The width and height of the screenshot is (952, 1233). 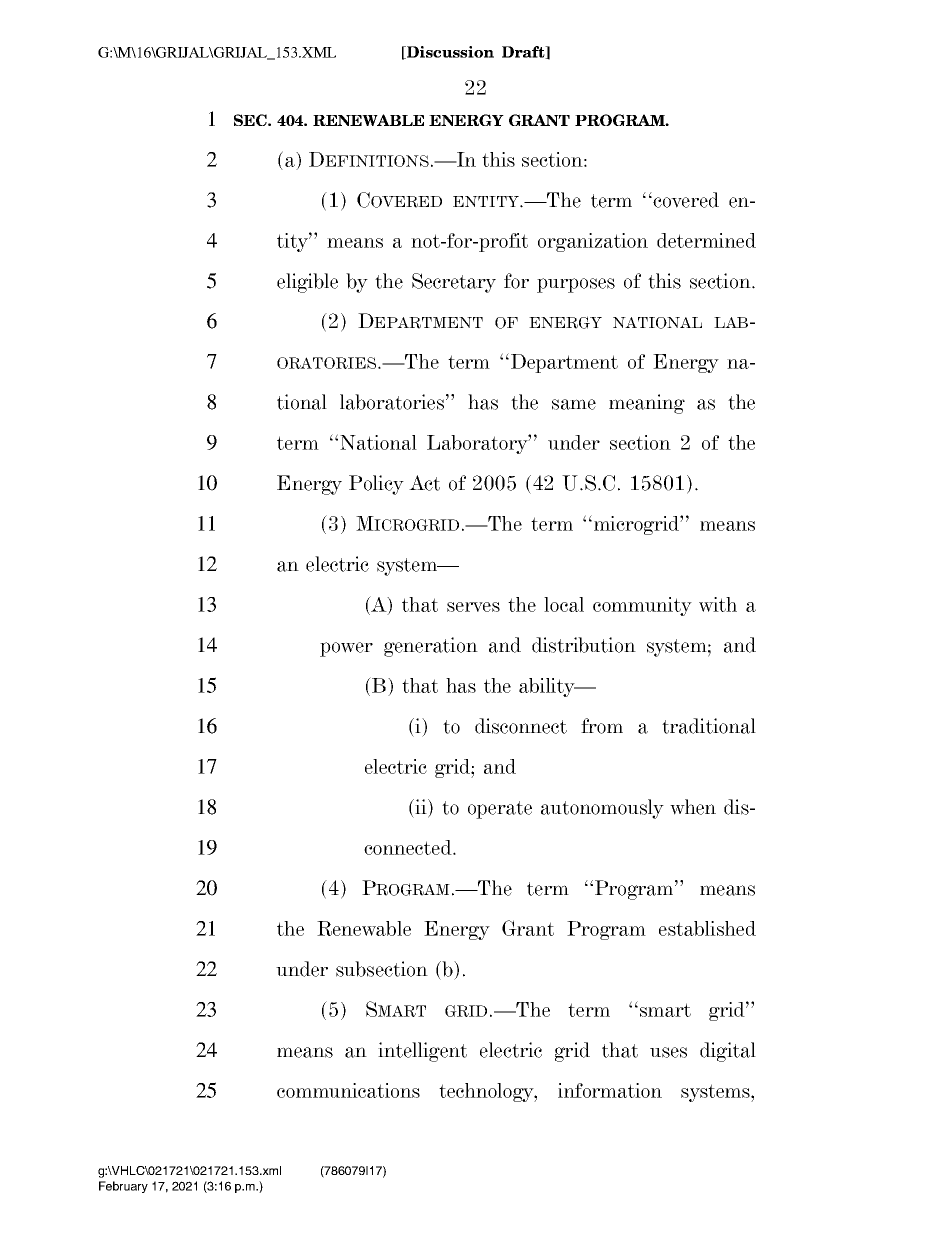 I want to click on meaning, so click(x=647, y=404).
